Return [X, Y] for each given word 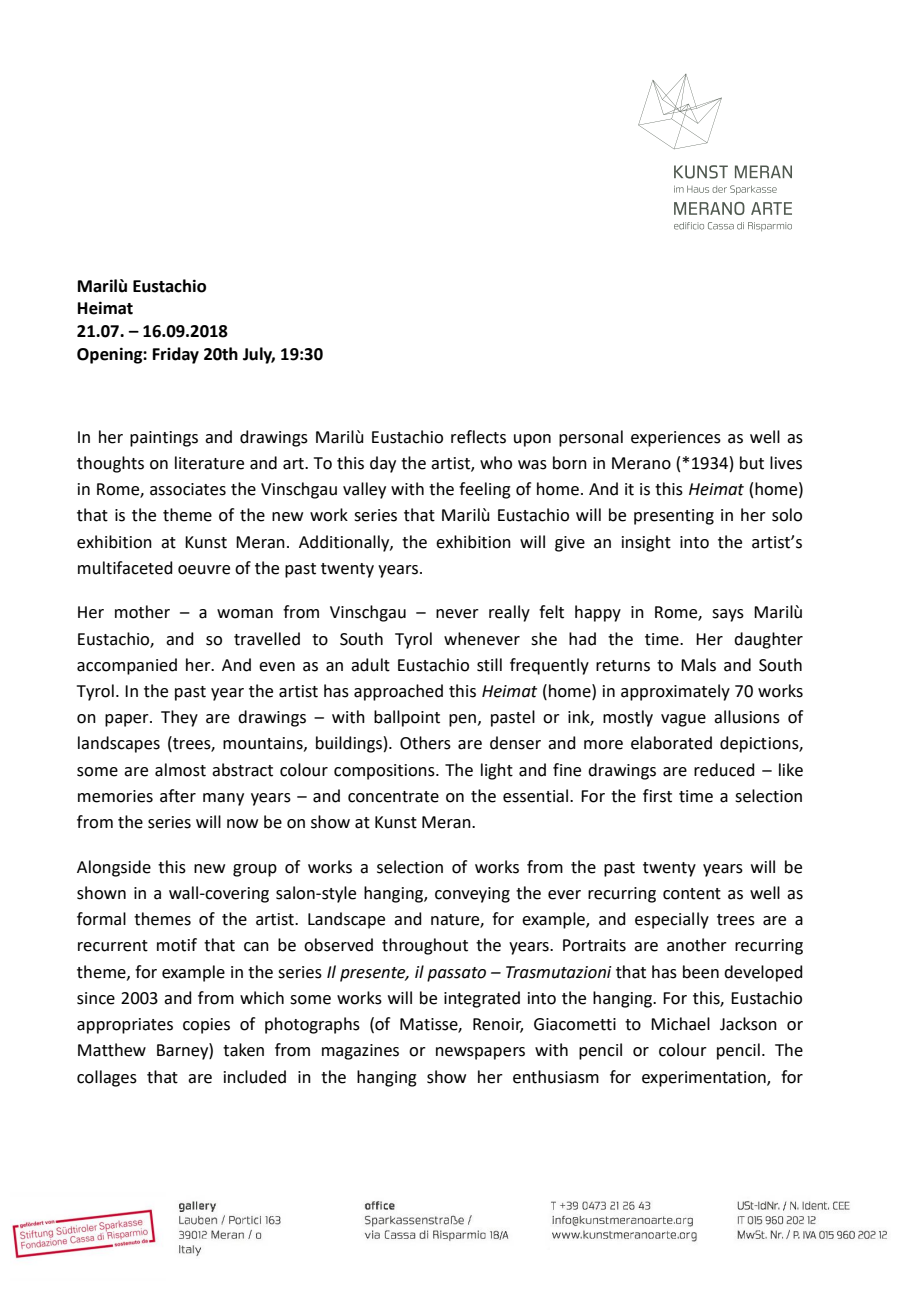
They [179, 718]
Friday [176, 355]
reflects [478, 437]
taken [243, 1050]
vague [683, 720]
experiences [676, 439]
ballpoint [407, 718]
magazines [360, 1052]
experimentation [705, 1079]
